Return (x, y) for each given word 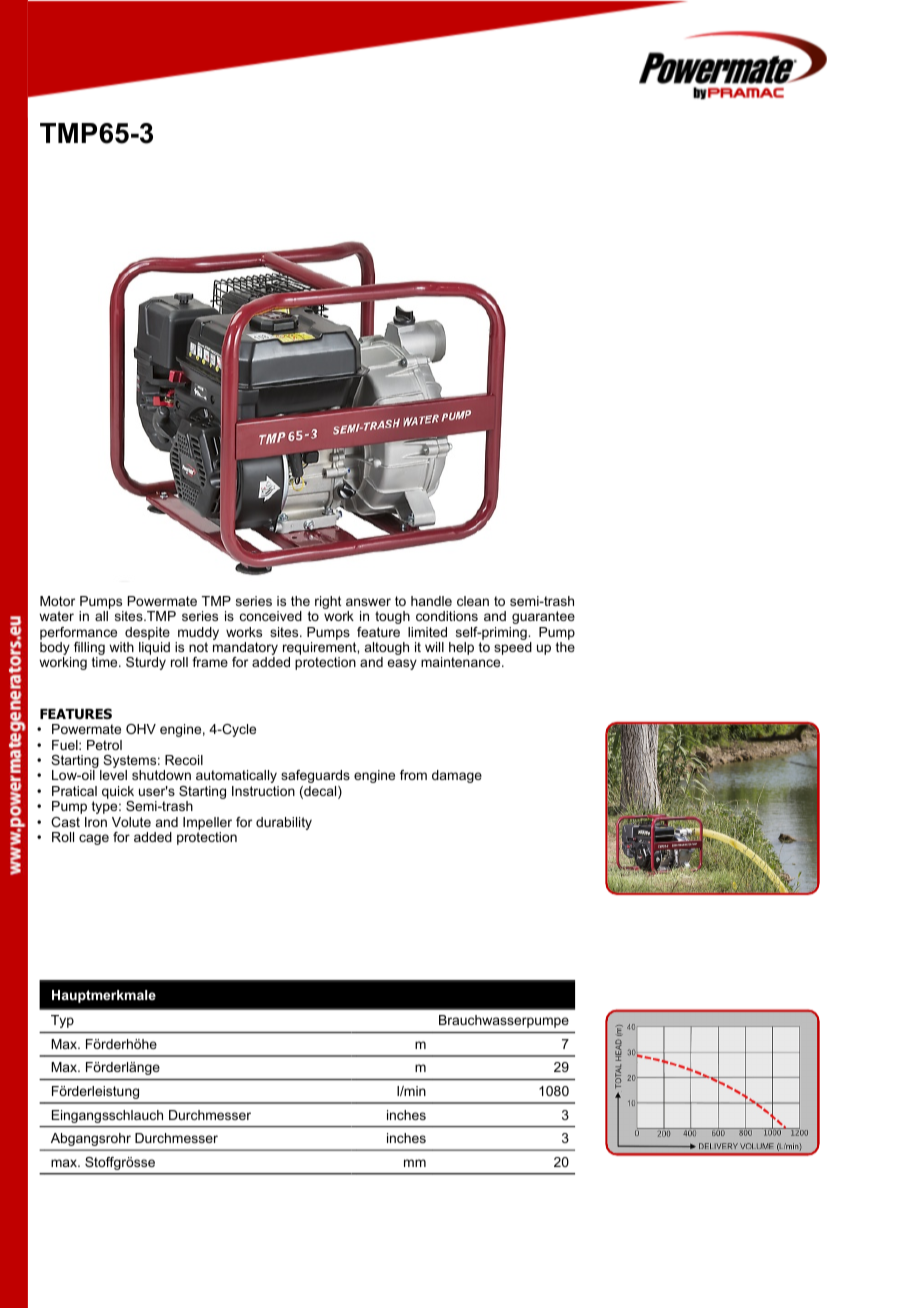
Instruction (263, 791)
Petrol (104, 745)
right (328, 602)
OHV (141, 729)
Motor (57, 601)
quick (118, 794)
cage (94, 839)
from (413, 775)
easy (402, 664)
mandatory (245, 650)
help (461, 650)
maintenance (462, 662)
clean (473, 601)
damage (457, 776)
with (121, 647)
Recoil (184, 760)
